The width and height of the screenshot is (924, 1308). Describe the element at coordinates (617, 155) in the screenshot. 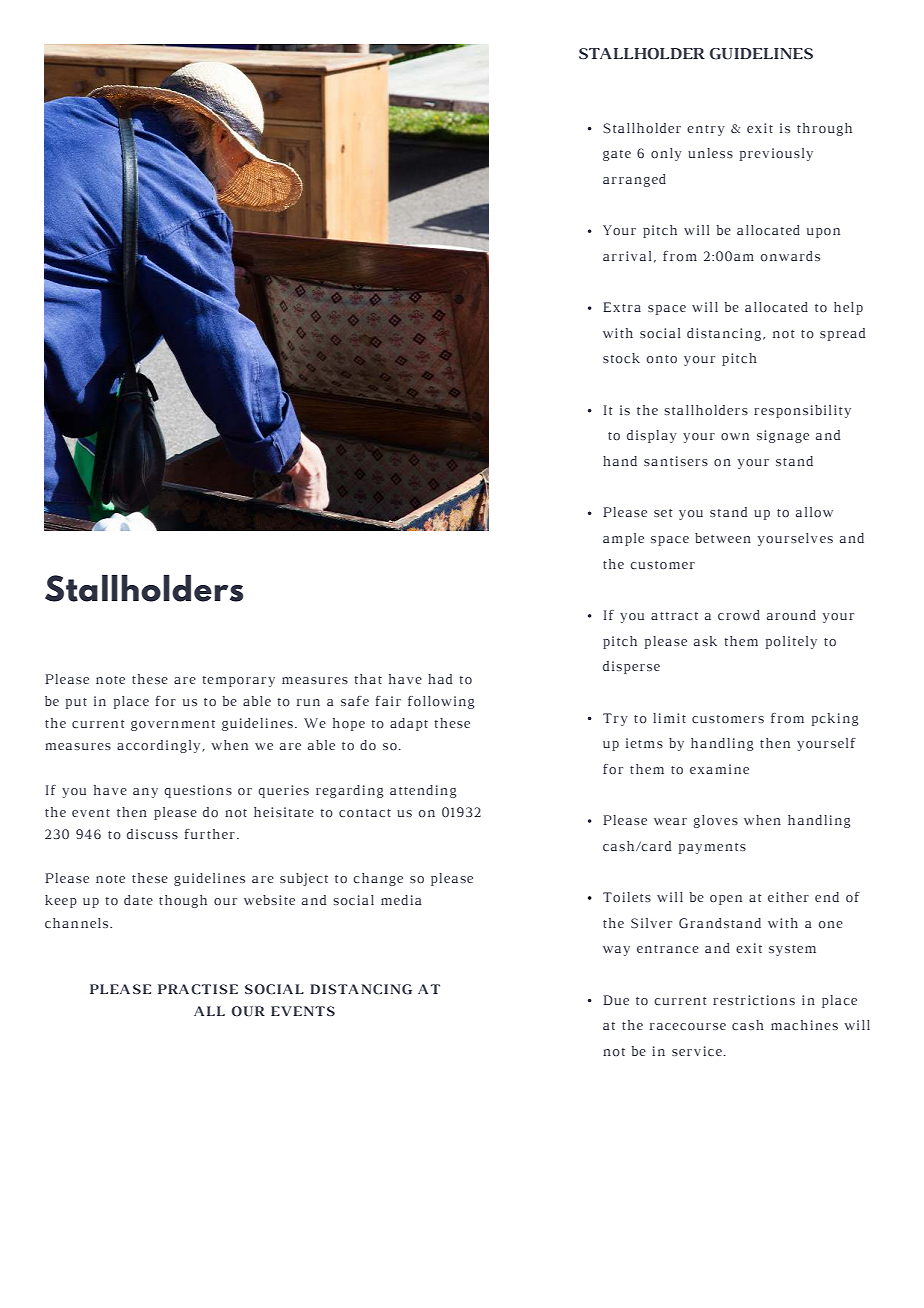

I see `gate` at that location.
